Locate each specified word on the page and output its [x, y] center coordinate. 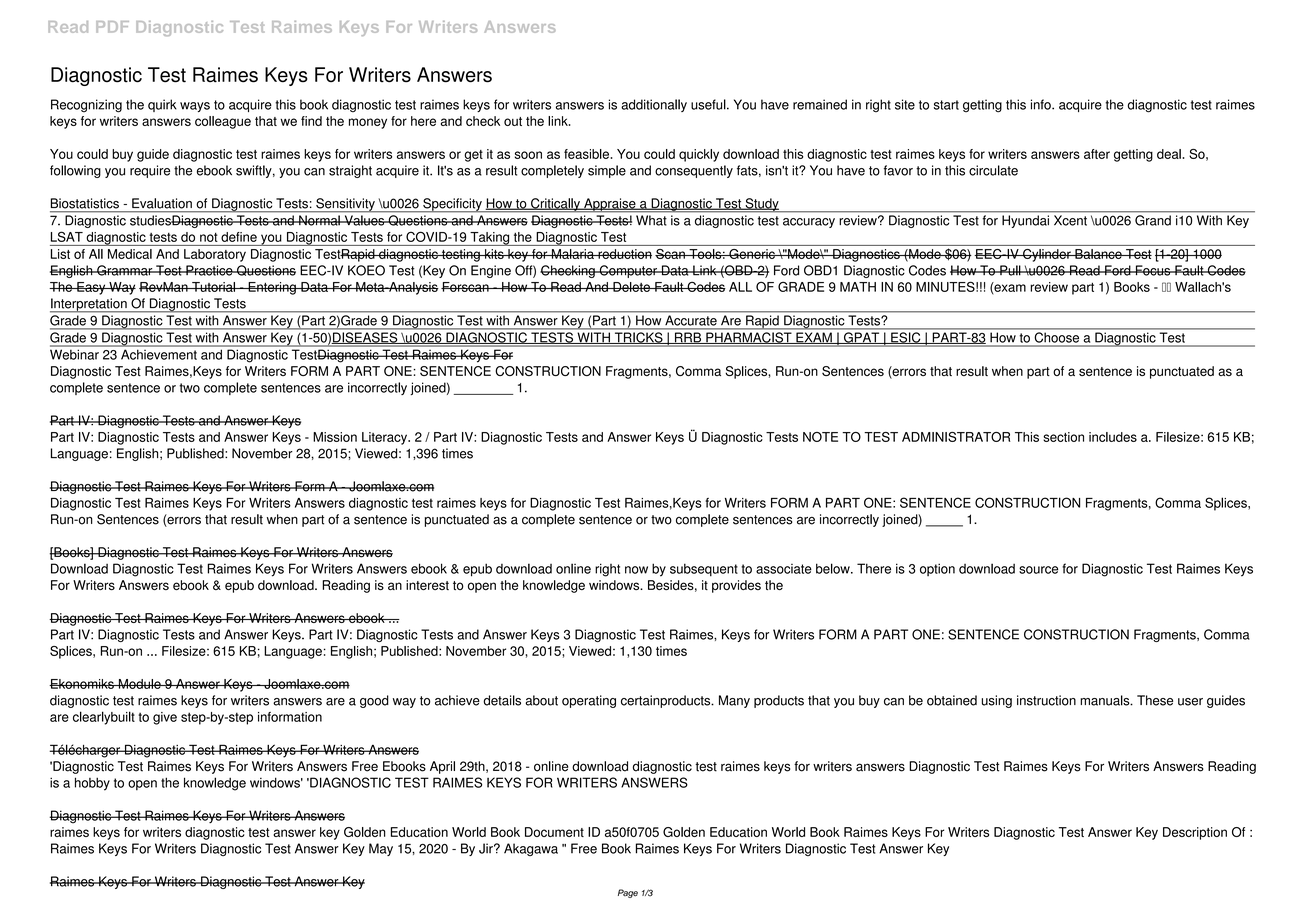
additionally [654, 105]
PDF [112, 27]
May [381, 849]
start [946, 105]
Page [628, 893]
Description [1195, 833]
